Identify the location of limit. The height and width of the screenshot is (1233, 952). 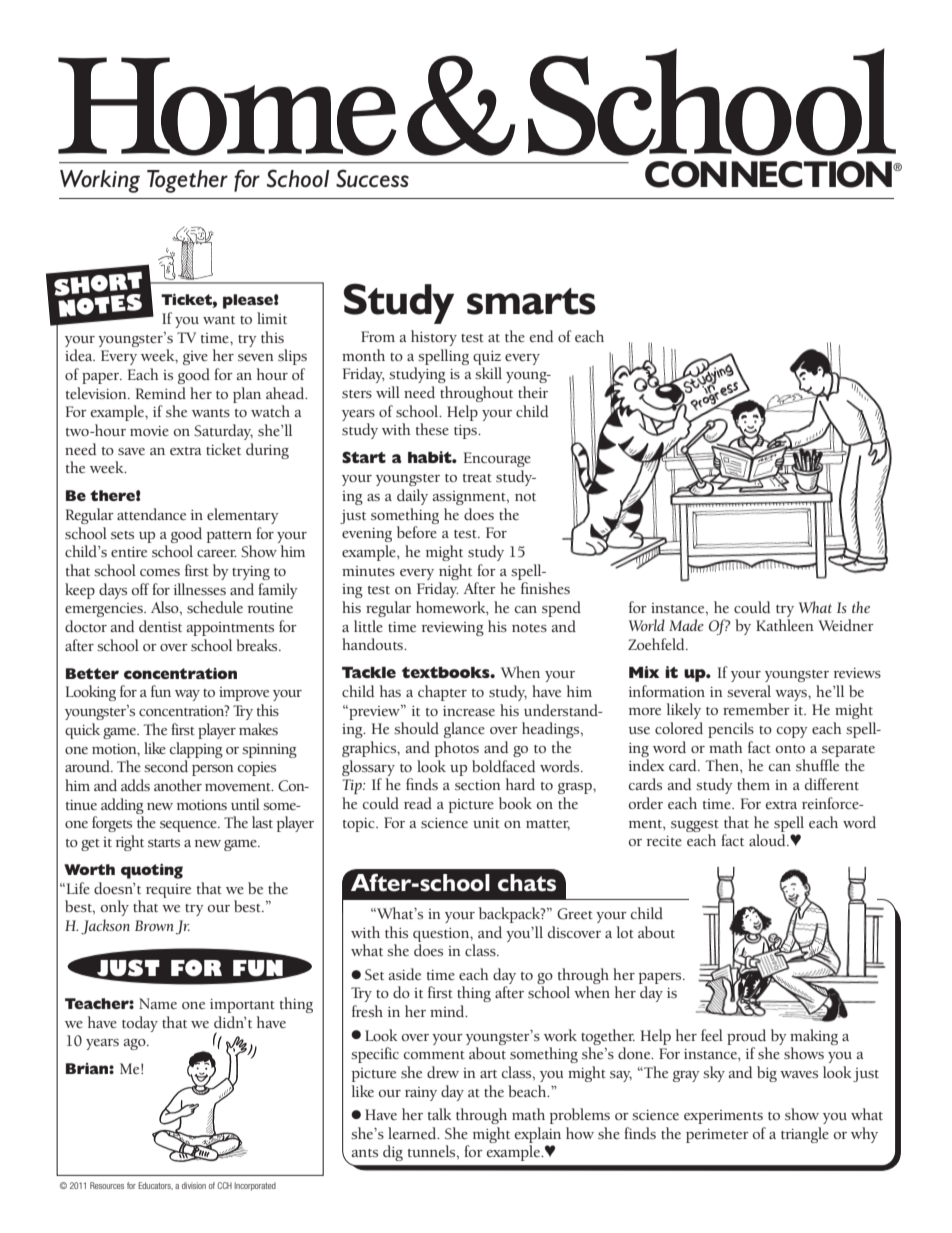
(272, 318).
